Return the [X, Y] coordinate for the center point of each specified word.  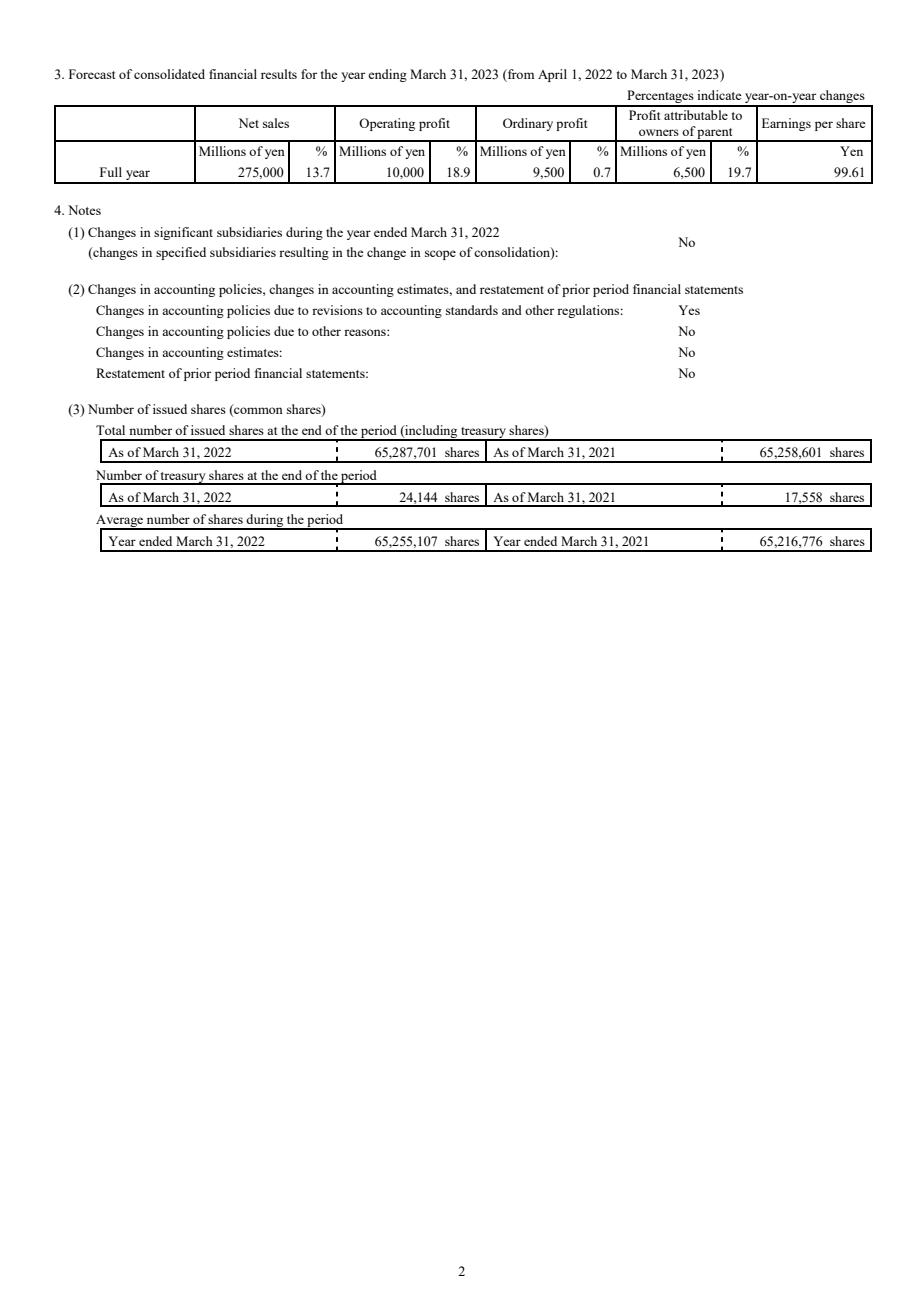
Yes [689, 310]
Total [110, 430]
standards [472, 310]
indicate [719, 95]
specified [181, 253]
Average [121, 522]
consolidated [169, 74]
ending [387, 75]
